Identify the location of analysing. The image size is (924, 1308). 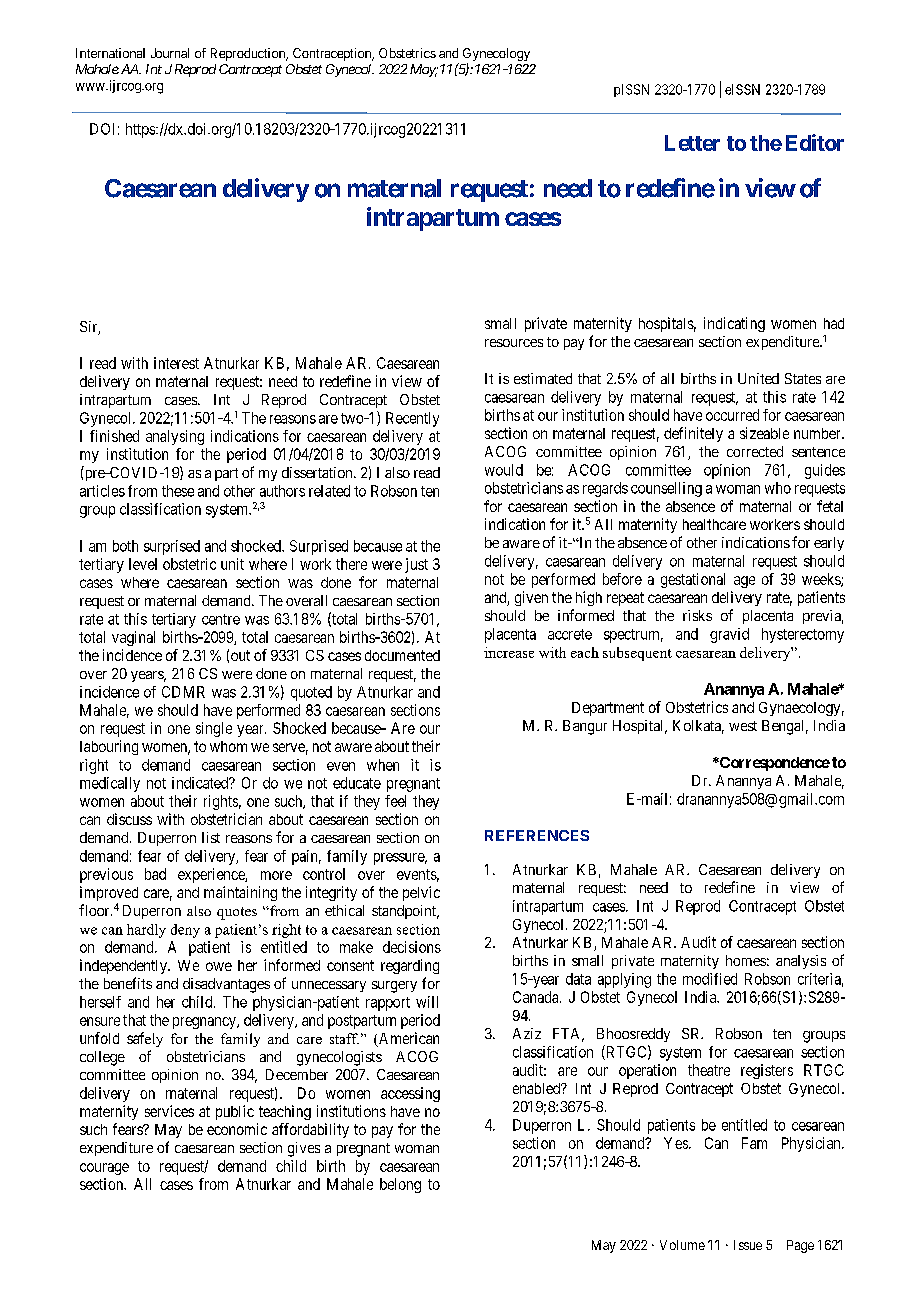
(175, 437).
